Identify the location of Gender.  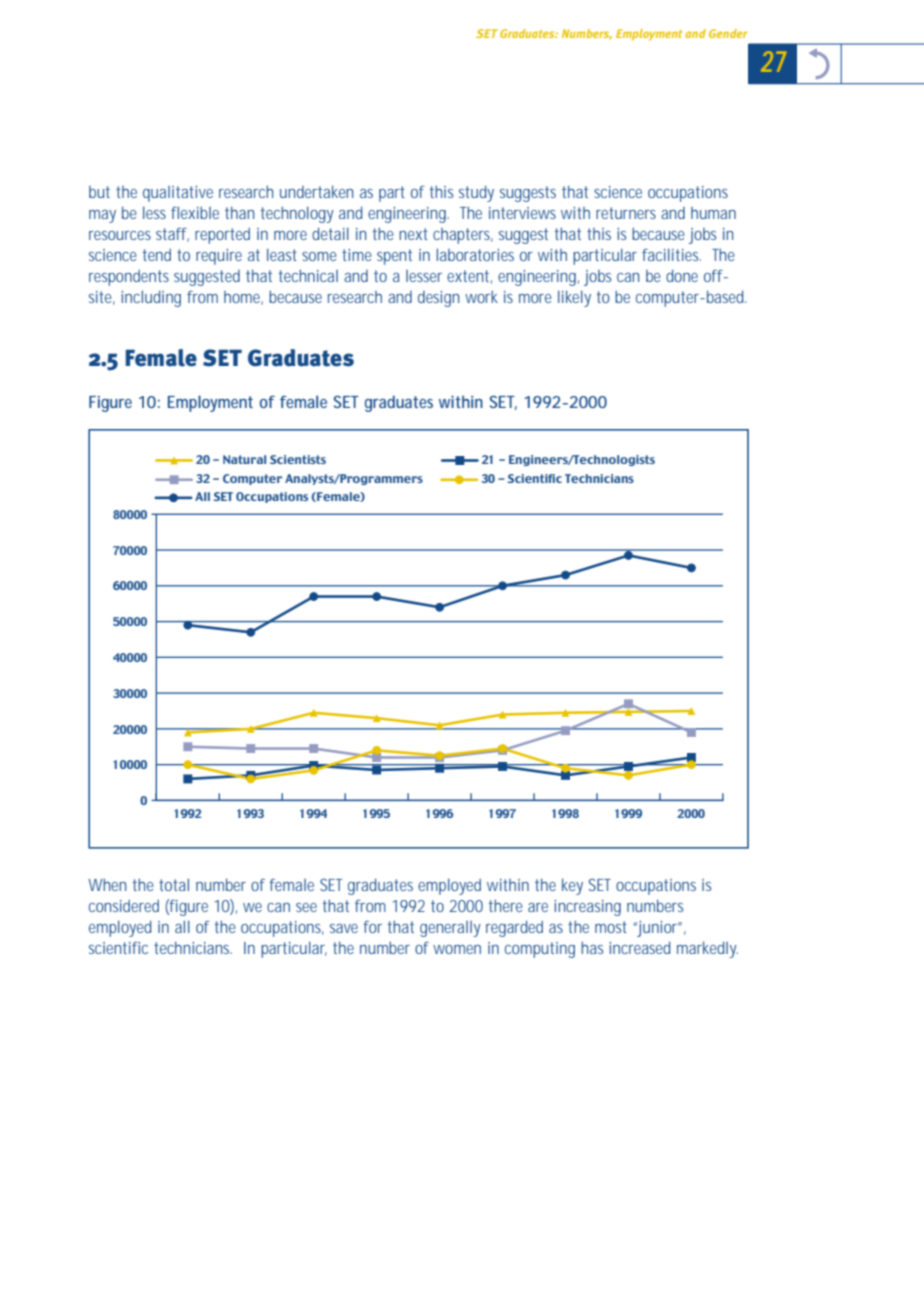
(728, 33).
